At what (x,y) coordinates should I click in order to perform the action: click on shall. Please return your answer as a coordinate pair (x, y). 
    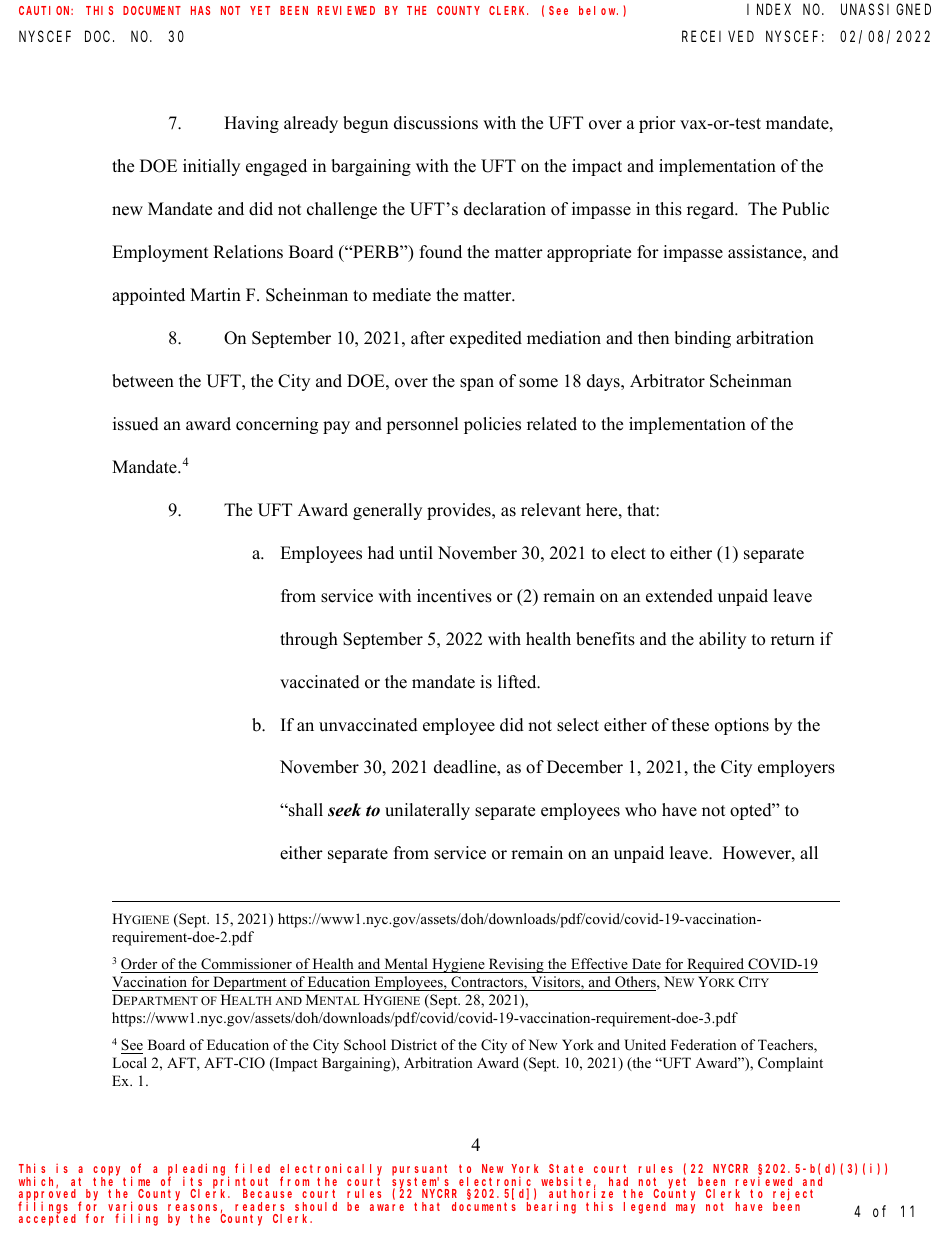
    Looking at the image, I should click on (305, 810).
